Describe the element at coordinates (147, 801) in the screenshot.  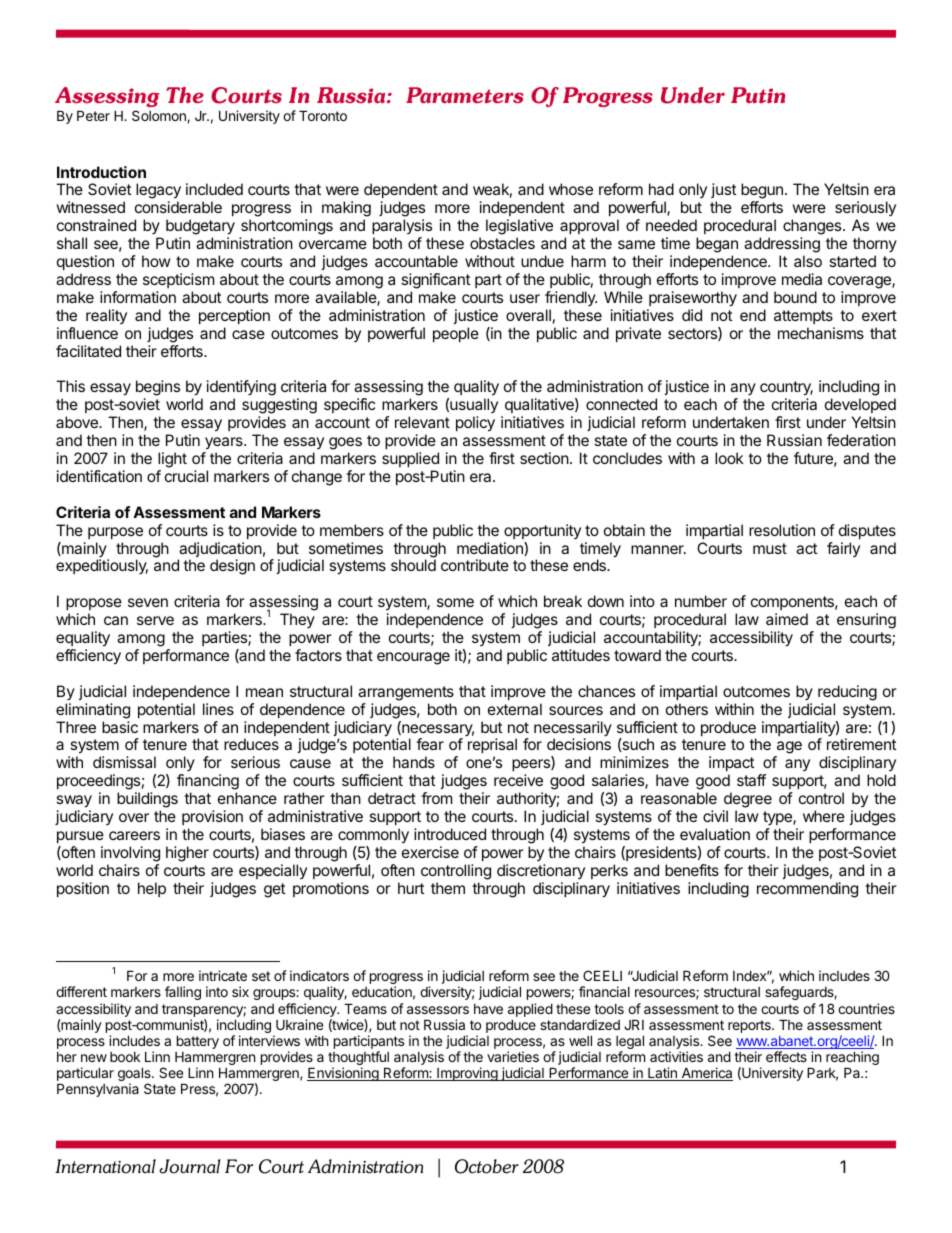
I see `buildings` at that location.
